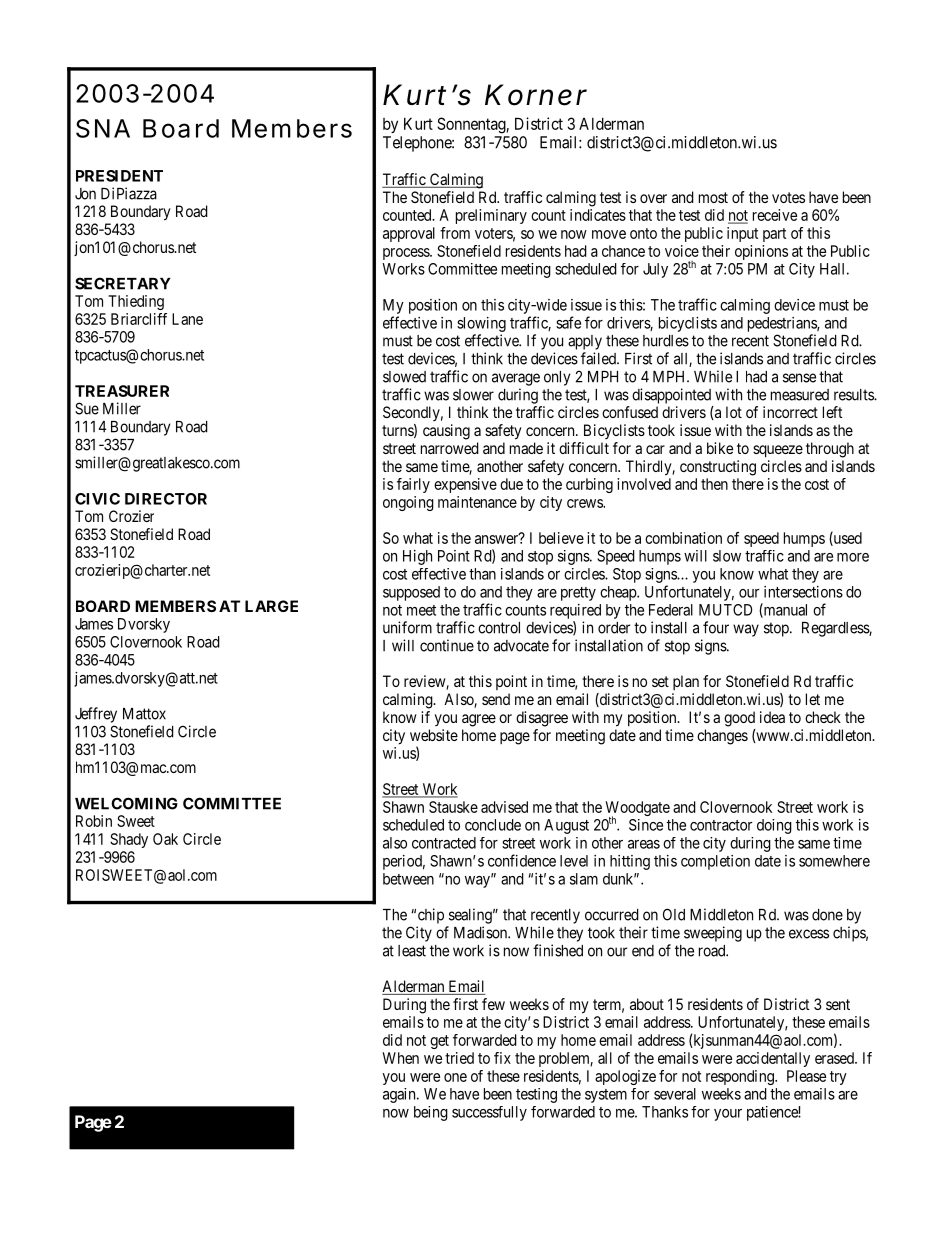 The height and width of the screenshot is (1233, 952). Describe the element at coordinates (536, 95) in the screenshot. I see `Korner` at that location.
